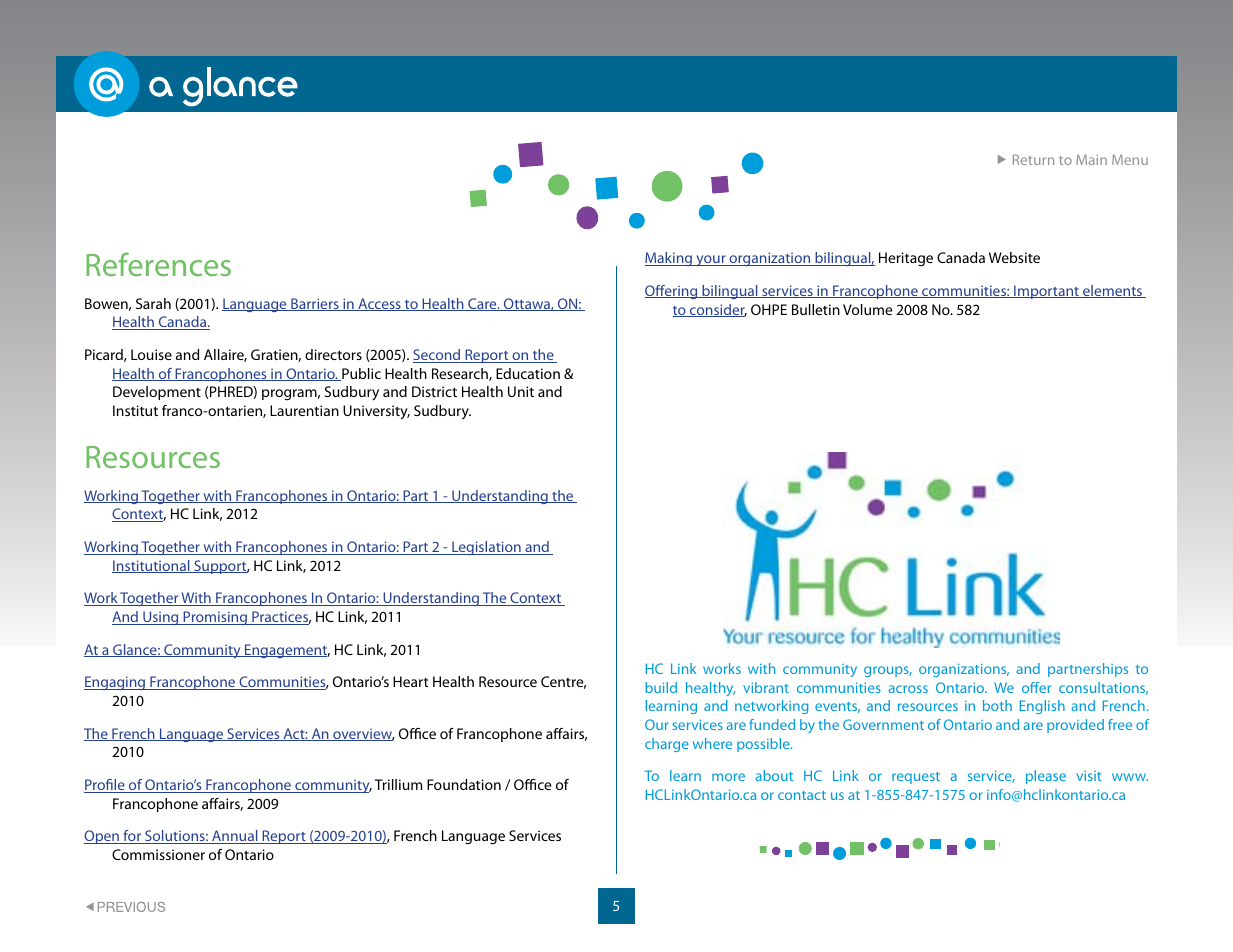  What do you see at coordinates (528, 373) in the page?
I see `Education` at bounding box center [528, 373].
